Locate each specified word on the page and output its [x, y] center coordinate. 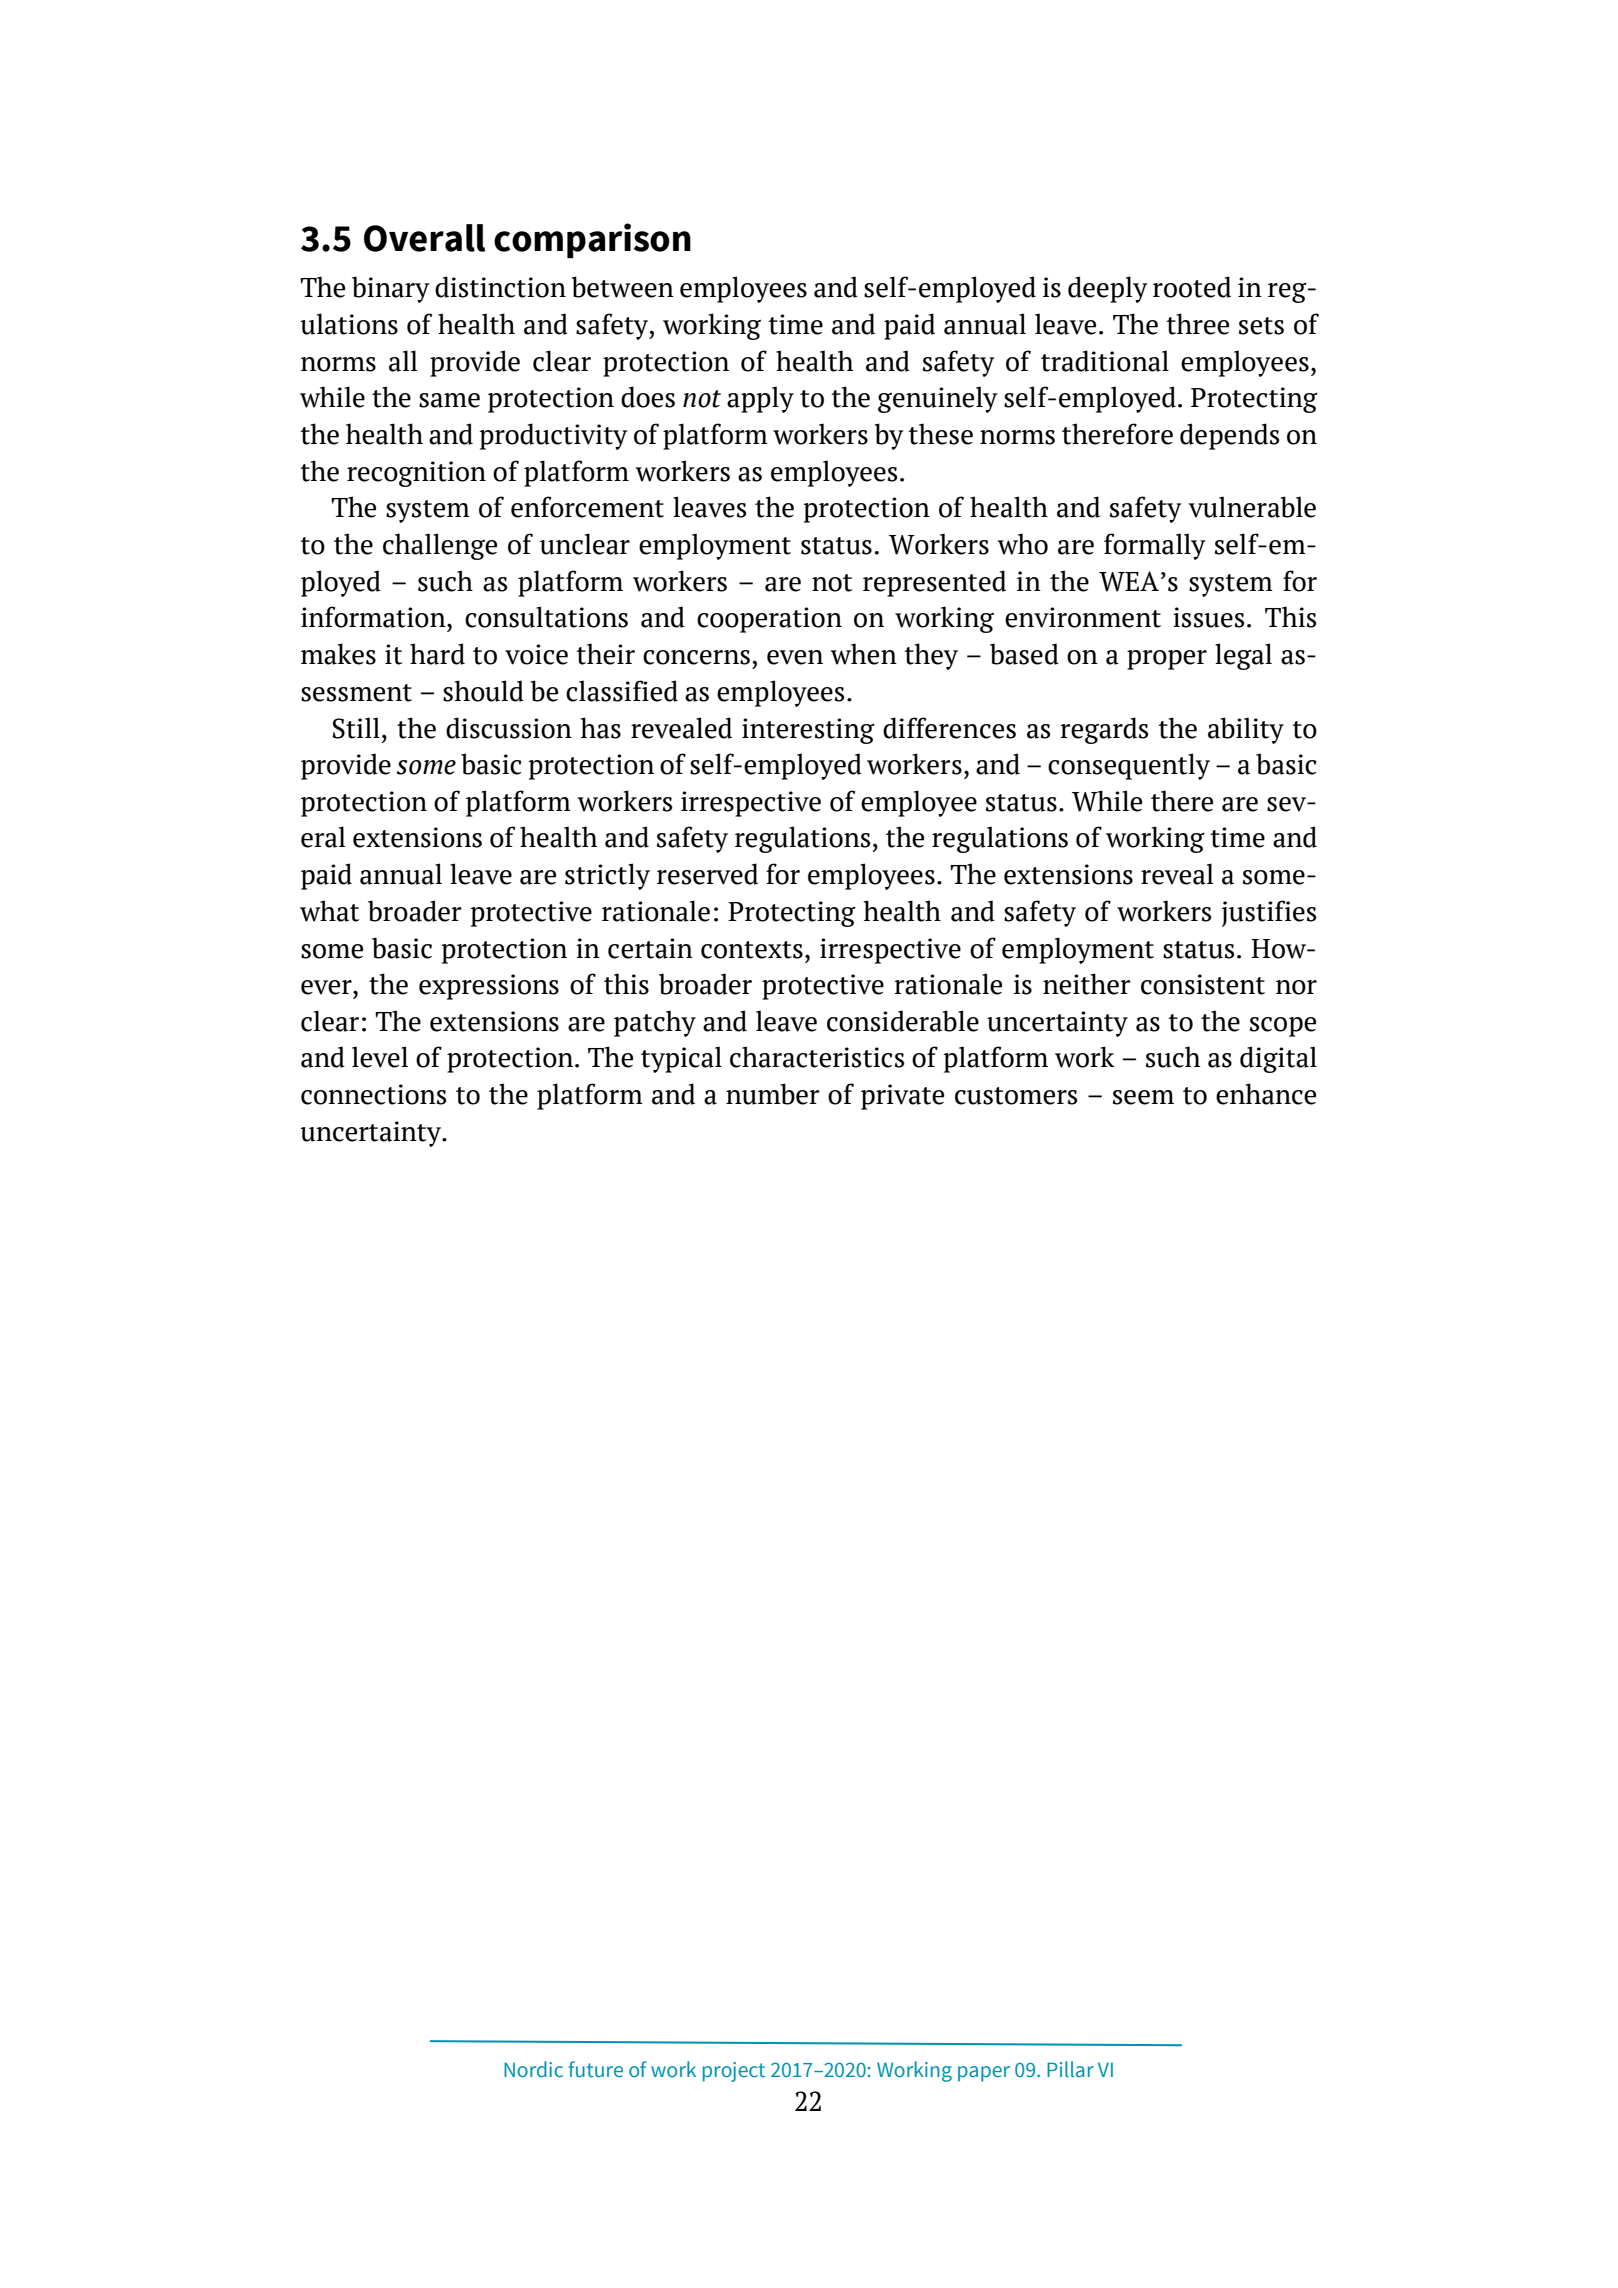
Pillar [1070, 2069]
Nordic [533, 2069]
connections [374, 1094]
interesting [808, 731]
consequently [1129, 766]
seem [1143, 1097]
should [483, 691]
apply [760, 399]
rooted [1192, 287]
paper [984, 2074]
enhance [1266, 1094]
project [734, 2072]
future [596, 2069]
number [773, 1094]
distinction [500, 287]
